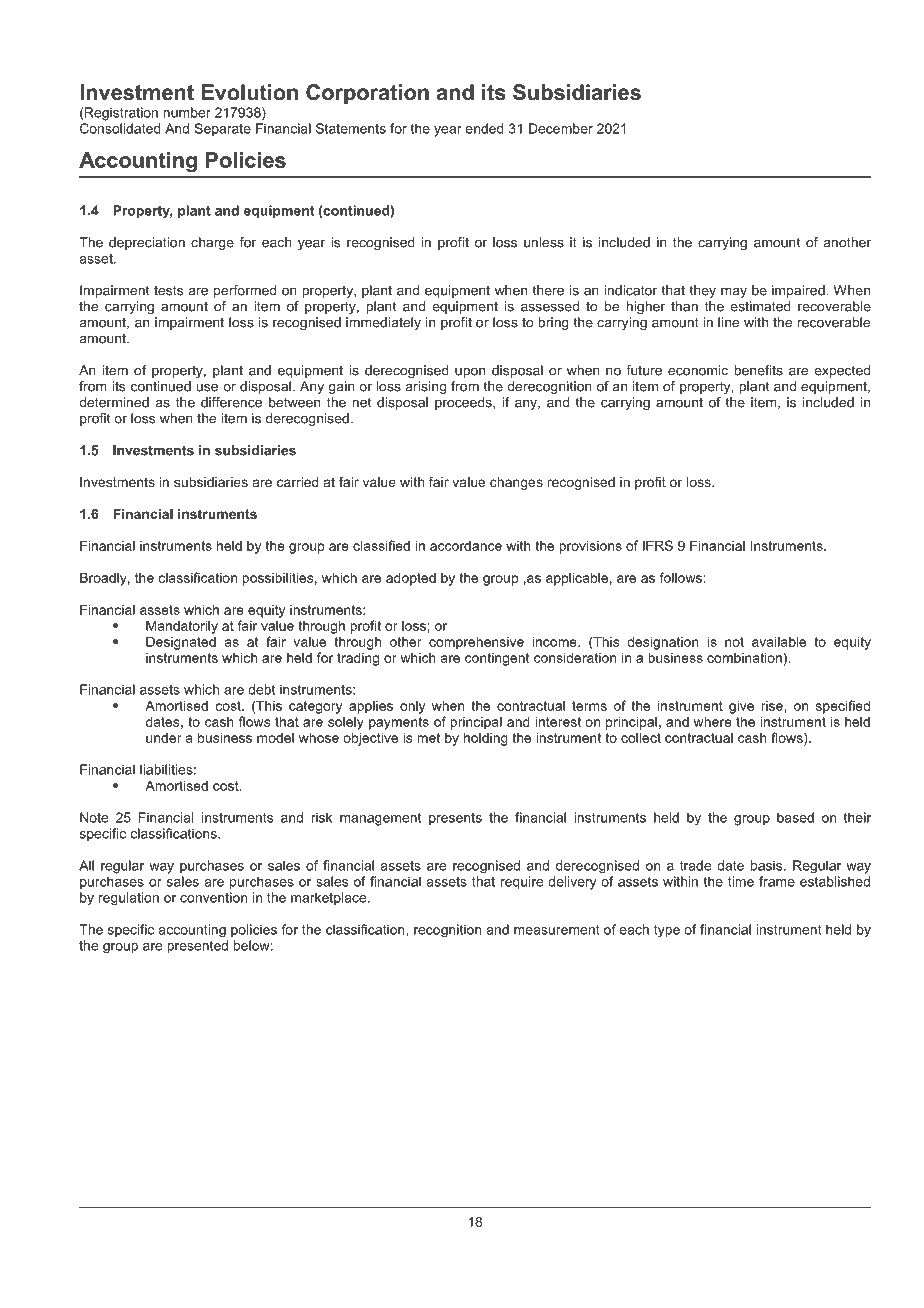 This image has height=1308, width=924. Describe the element at coordinates (187, 112) in the image. I see `number` at that location.
